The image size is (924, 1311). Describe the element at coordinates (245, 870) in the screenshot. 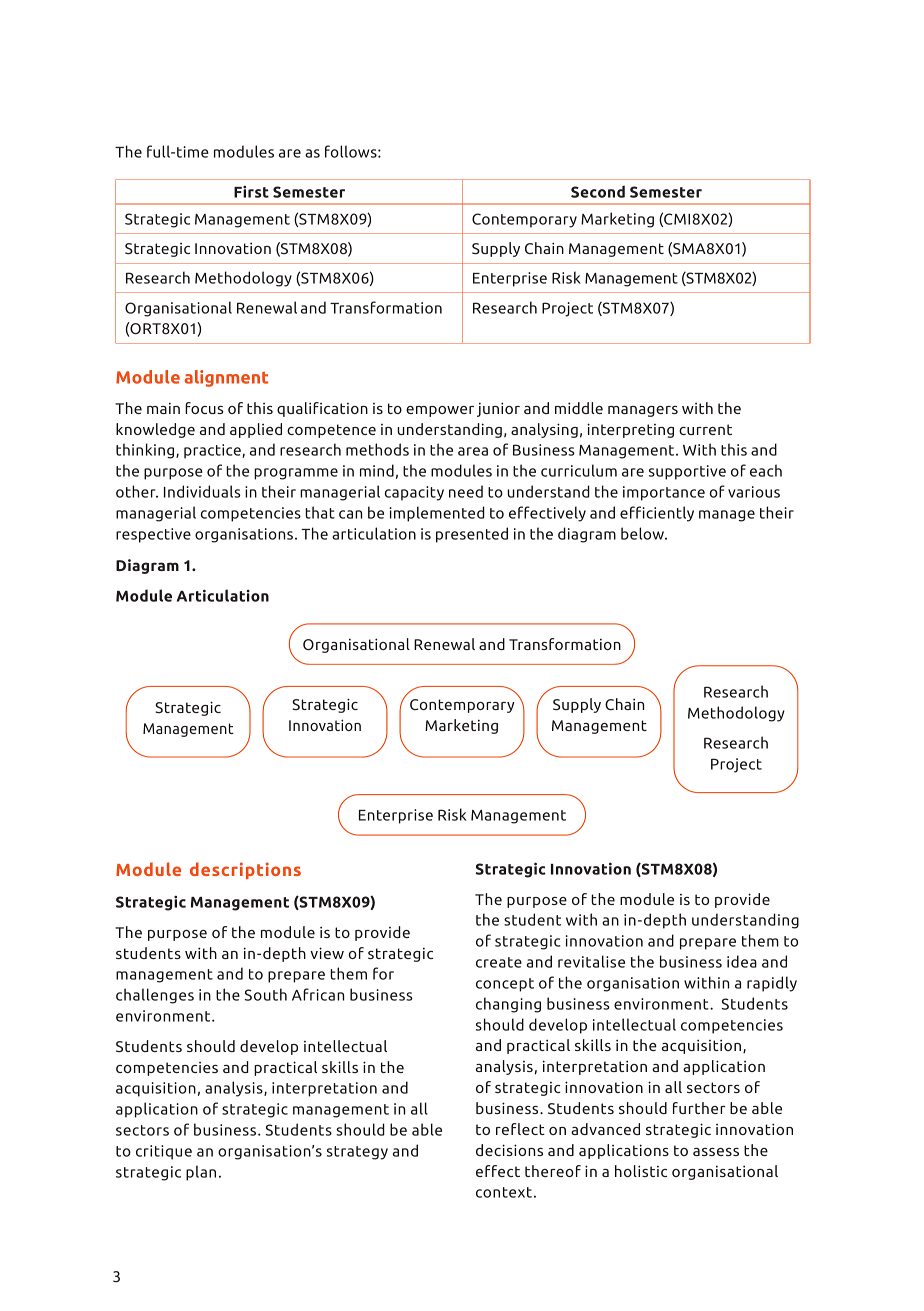

I see `descriptions` at that location.
